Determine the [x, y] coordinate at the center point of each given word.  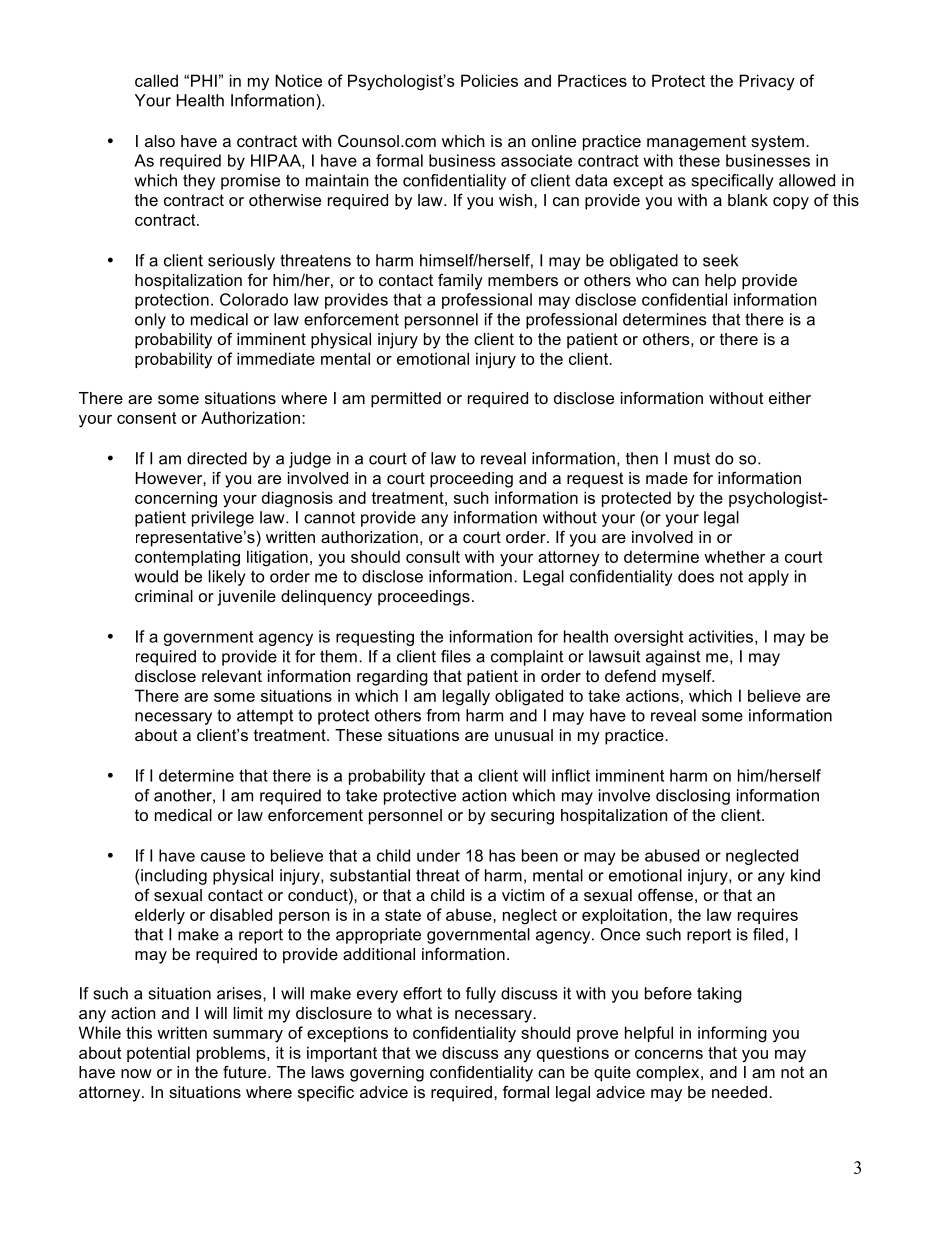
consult [433, 556]
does [696, 576]
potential [158, 1054]
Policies [489, 80]
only [150, 321]
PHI [204, 80]
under [438, 855]
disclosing [693, 797]
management [696, 143]
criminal [164, 596]
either [790, 398]
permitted [406, 400]
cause [223, 857]
